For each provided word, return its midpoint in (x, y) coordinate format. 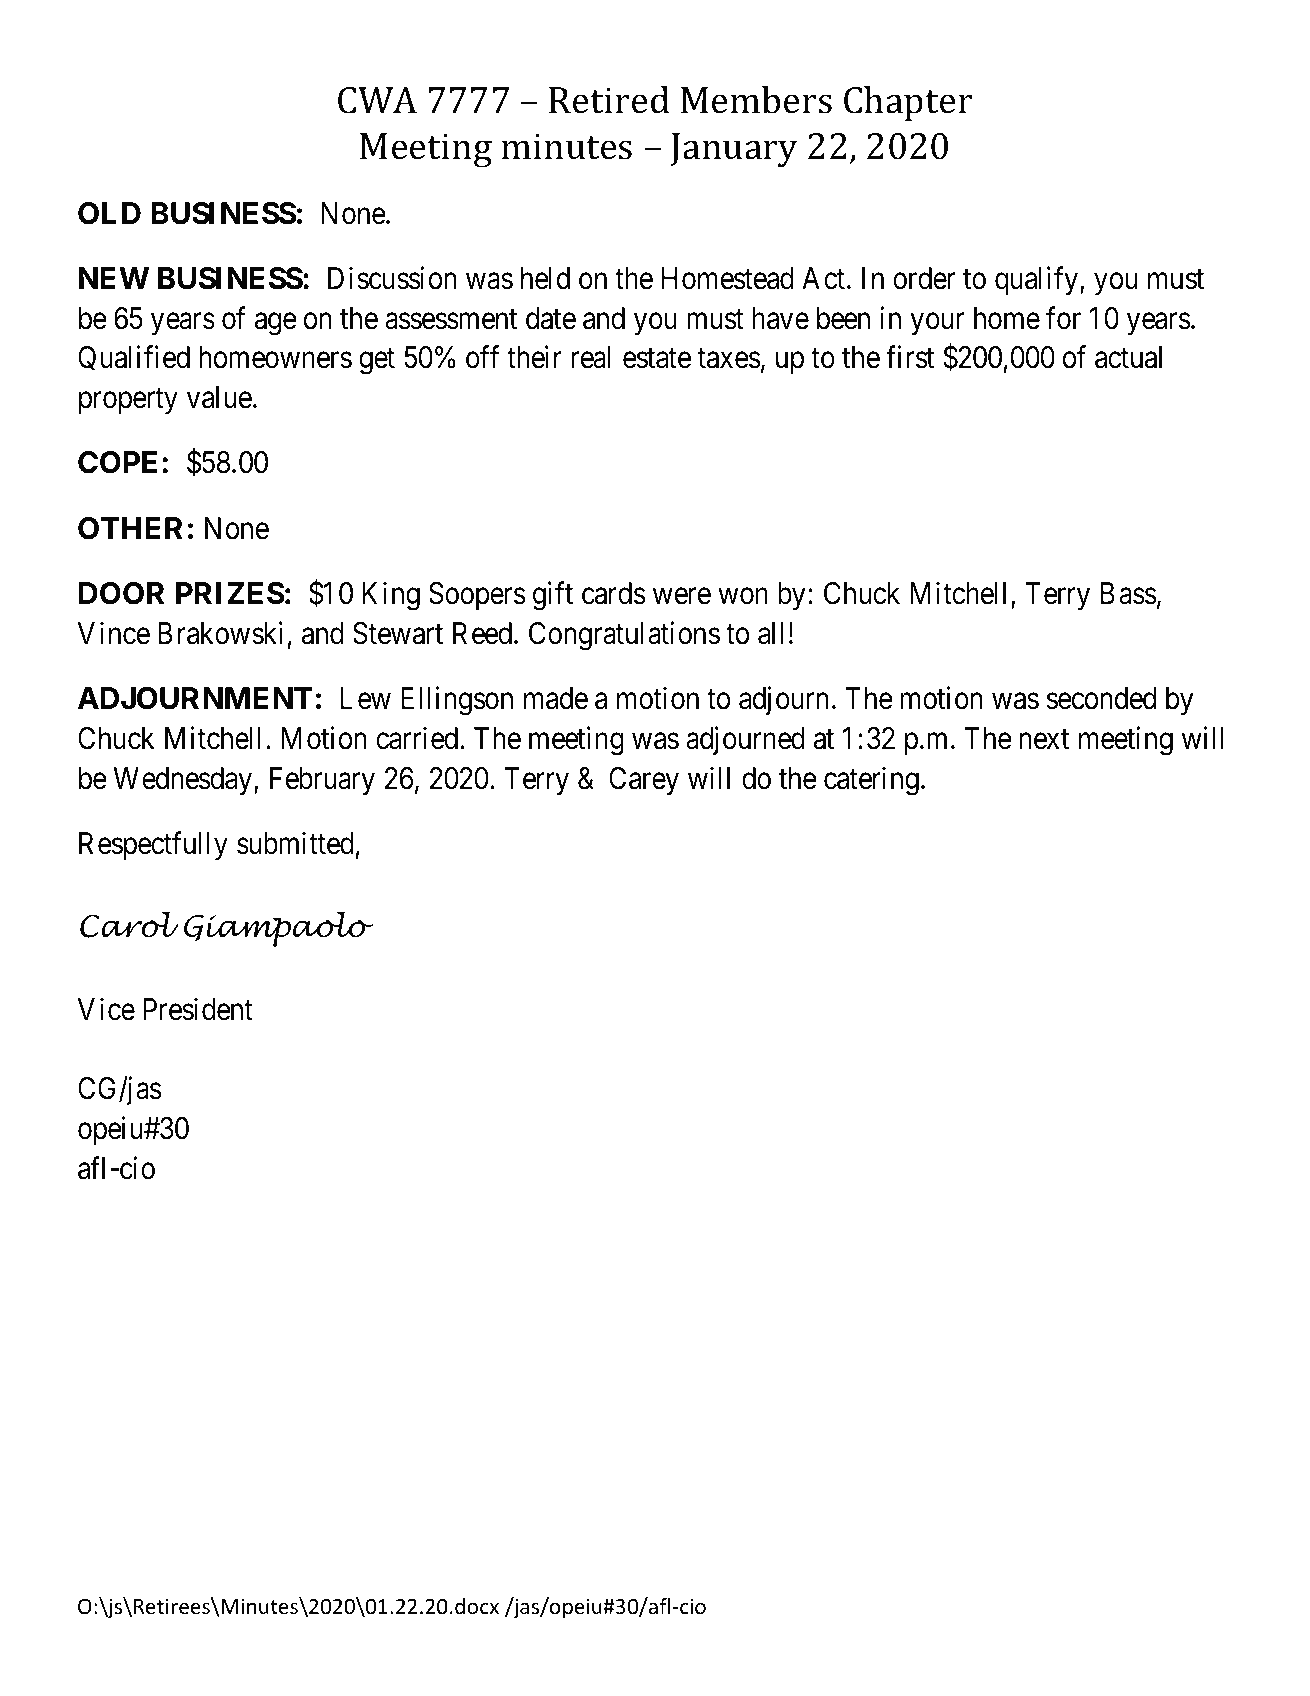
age (276, 324)
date (551, 318)
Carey (644, 781)
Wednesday (184, 781)
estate (657, 359)
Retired (609, 100)
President (198, 1009)
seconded (1101, 698)
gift (553, 596)
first (910, 357)
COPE (117, 462)
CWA (377, 100)
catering (871, 781)
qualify (1038, 281)
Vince (114, 633)
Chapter (908, 103)
